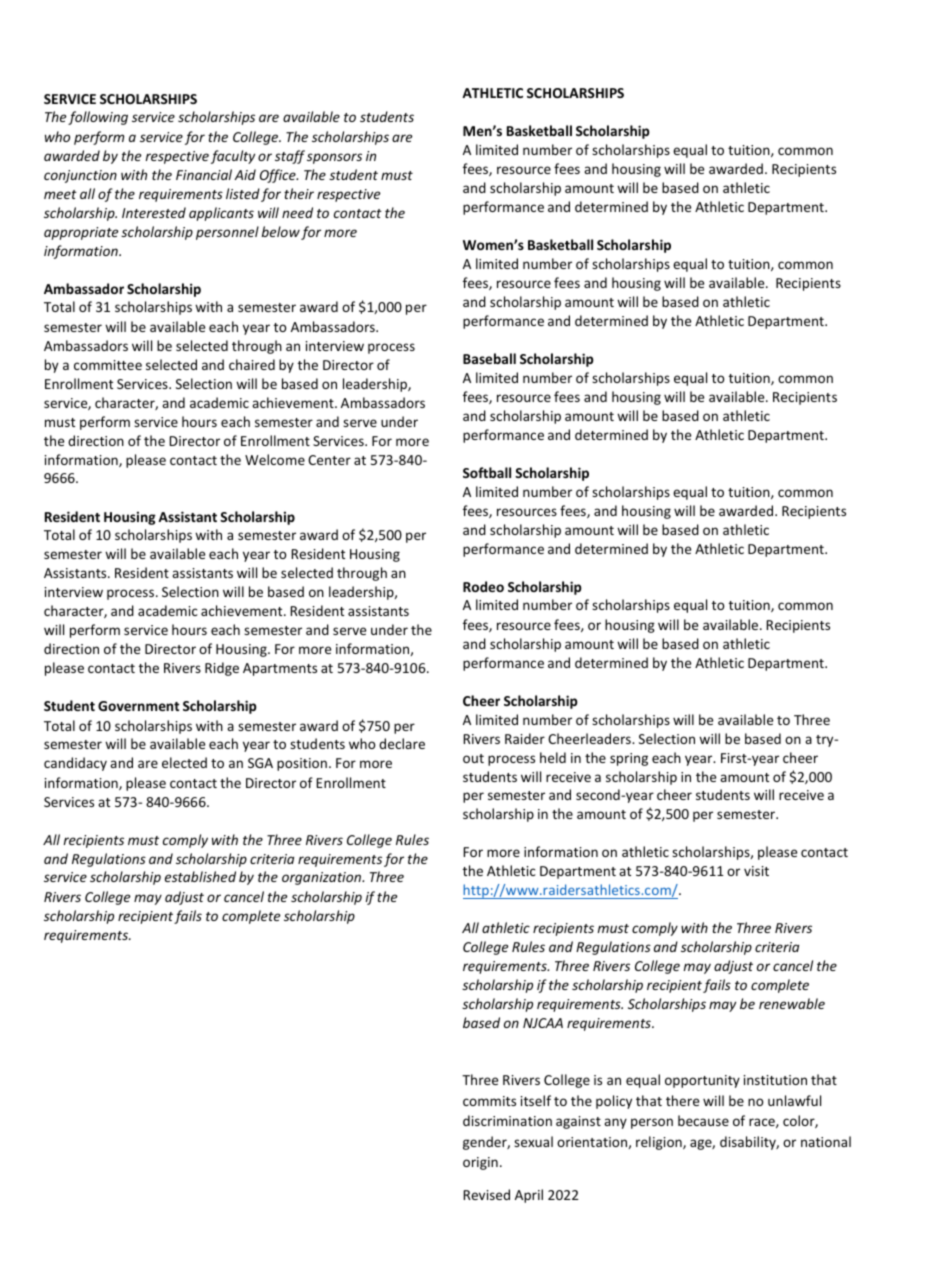 This document has height=1272, width=952. I want to click on visit, so click(756, 871).
